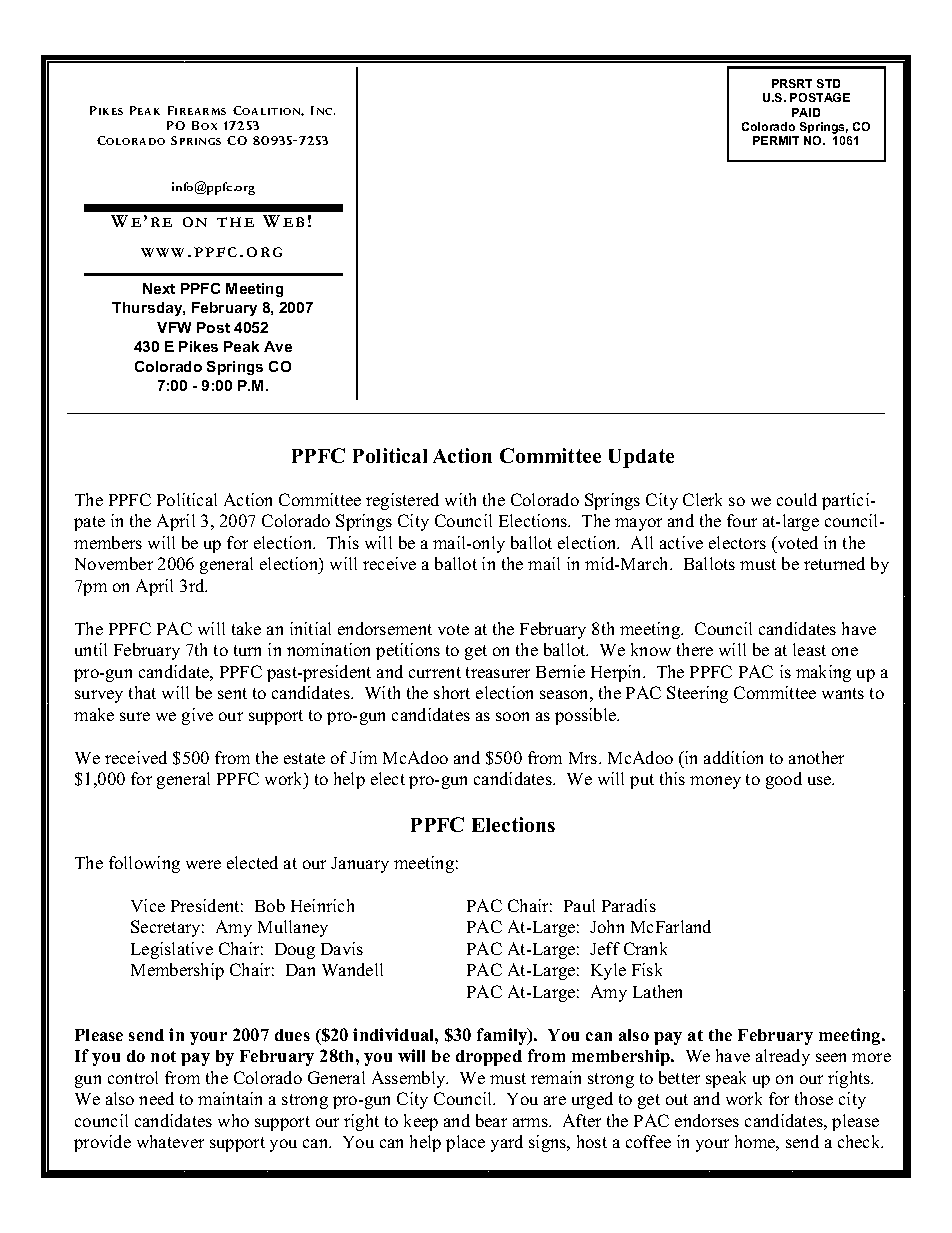 The image size is (952, 1233). Describe the element at coordinates (408, 651) in the screenshot. I see `petitions` at that location.
